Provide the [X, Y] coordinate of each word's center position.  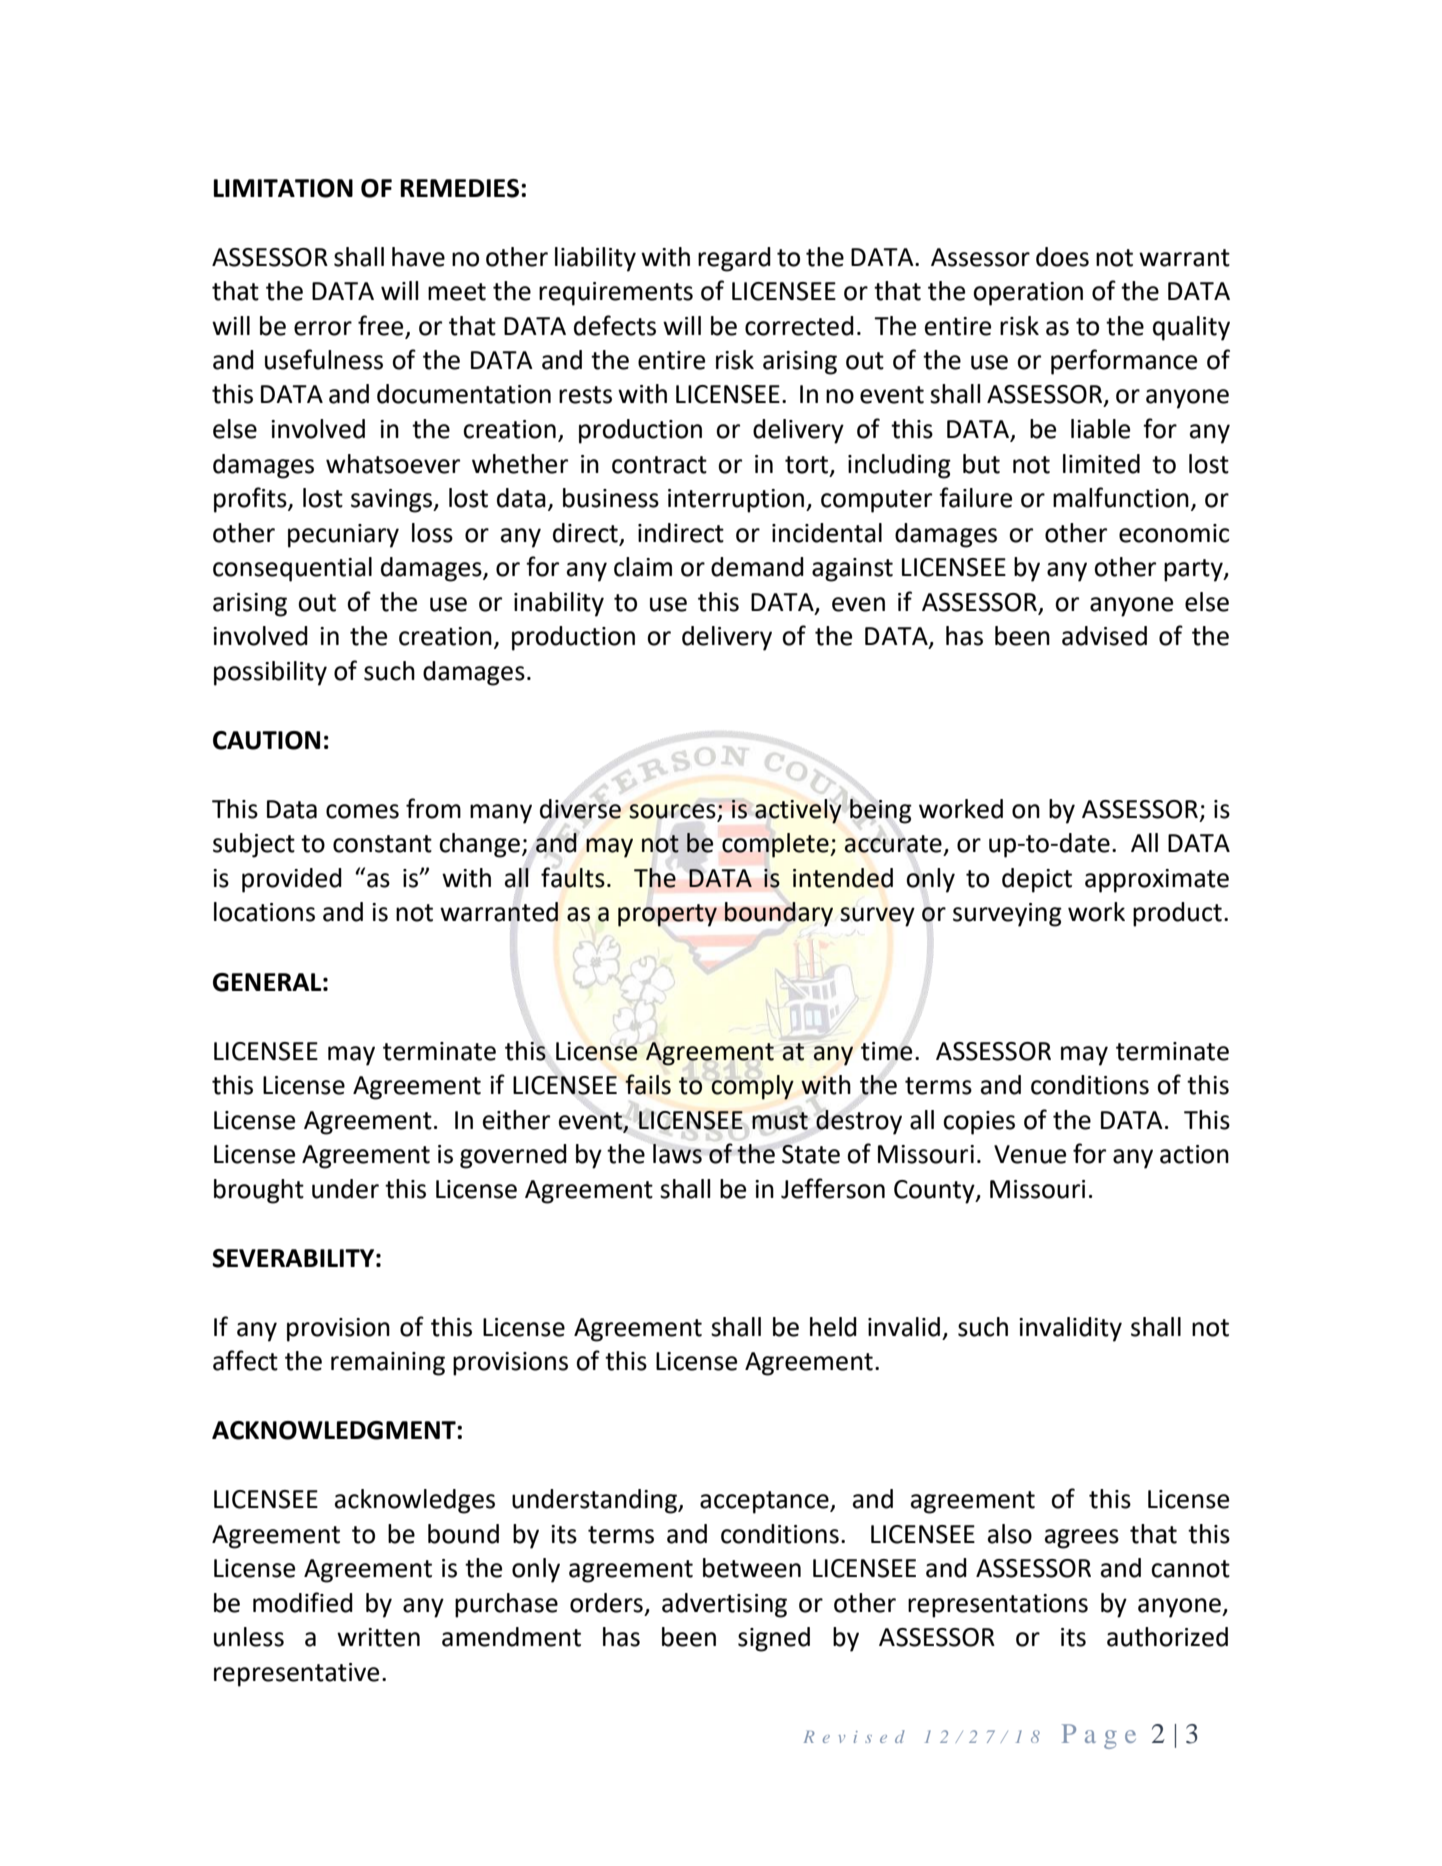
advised [1104, 636]
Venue [1030, 1154]
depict [1037, 880]
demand [757, 567]
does [1062, 257]
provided [292, 880]
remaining [388, 1364]
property [667, 915]
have [418, 257]
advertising [724, 1605]
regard [734, 259]
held [833, 1327]
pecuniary [343, 536]
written [378, 1637]
